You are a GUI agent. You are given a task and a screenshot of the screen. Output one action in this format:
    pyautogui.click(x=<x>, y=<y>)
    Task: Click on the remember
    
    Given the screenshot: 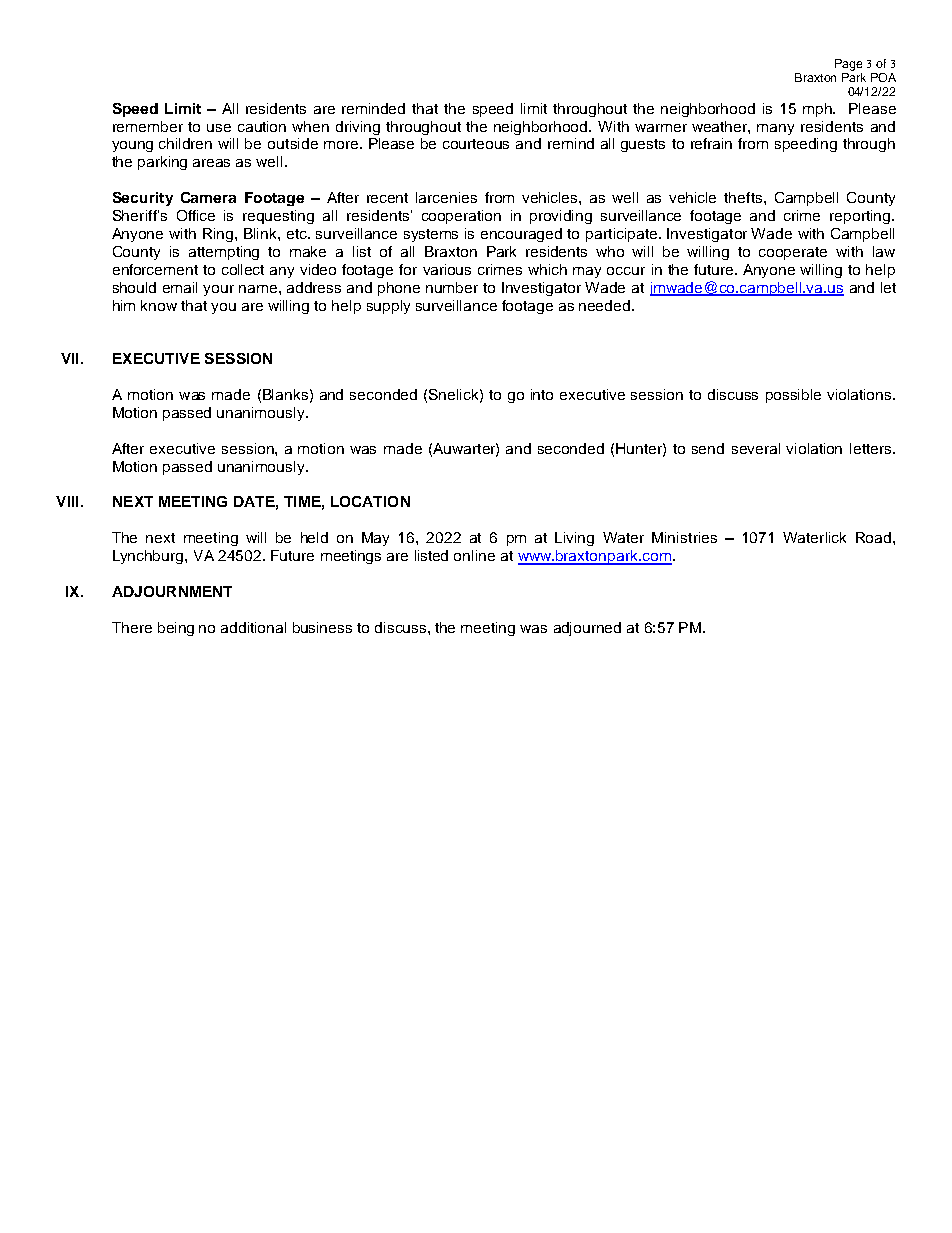 What is the action you would take?
    pyautogui.click(x=148, y=126)
